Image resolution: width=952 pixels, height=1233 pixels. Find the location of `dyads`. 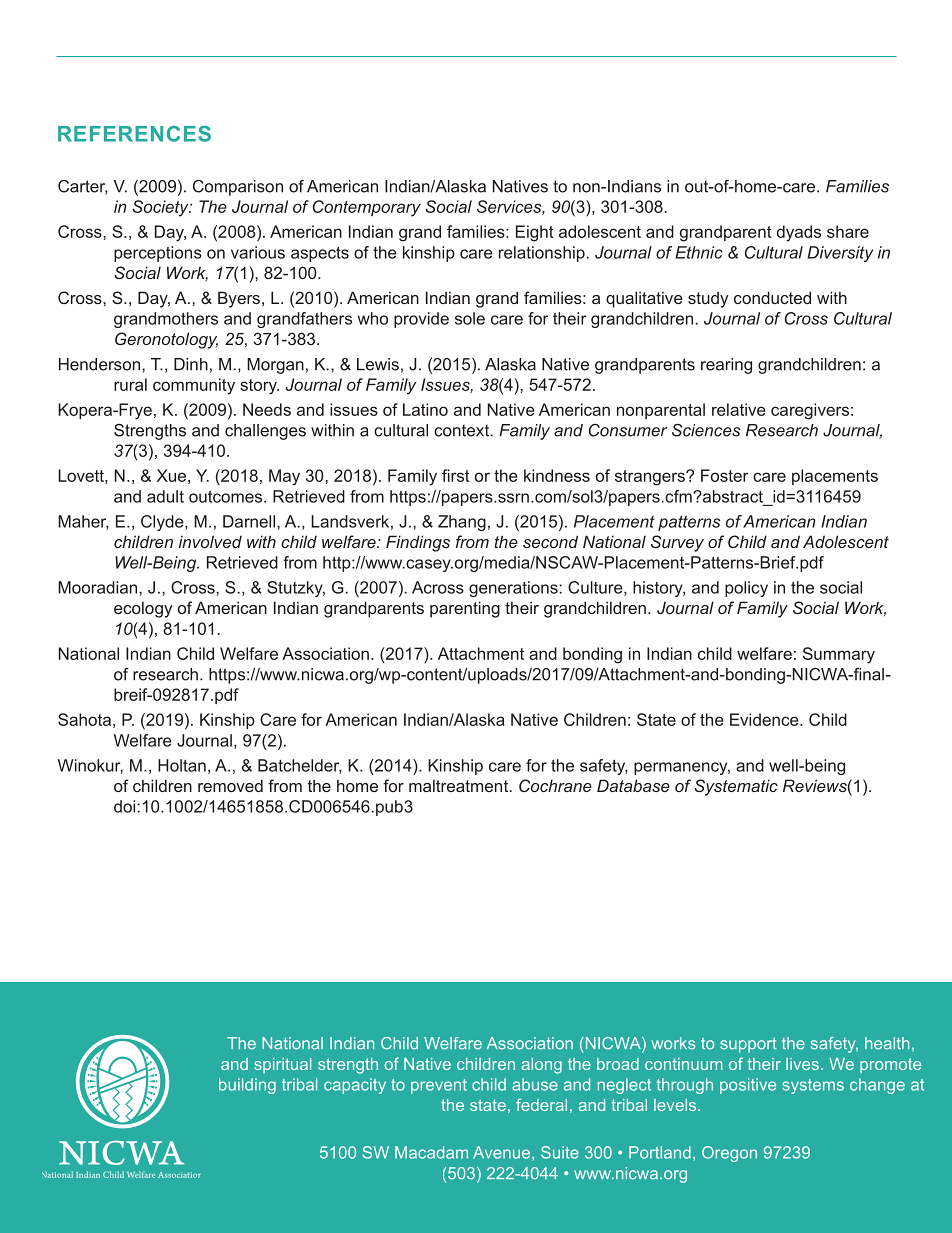

dyads is located at coordinates (799, 233).
